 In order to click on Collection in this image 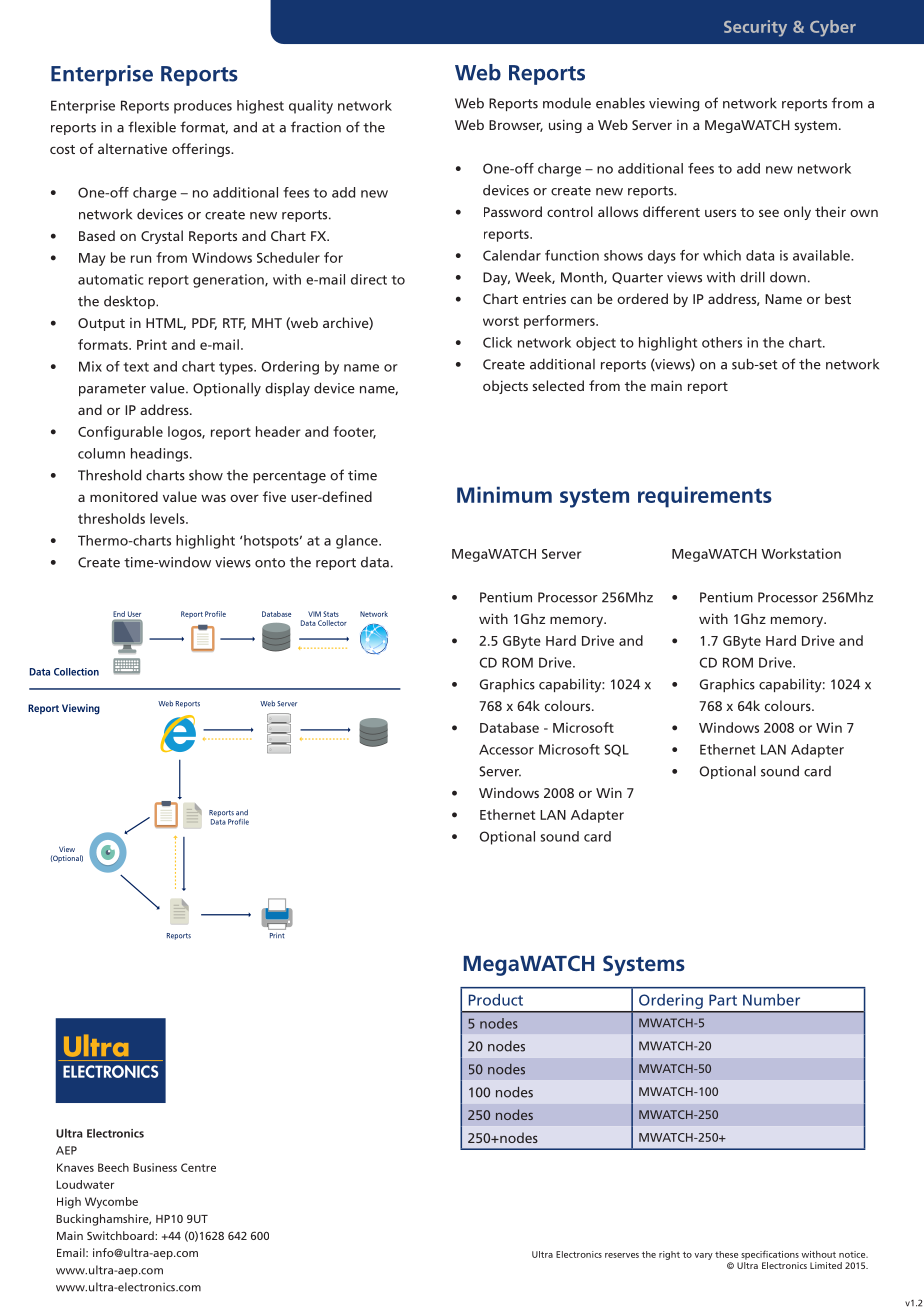, I will do `click(76, 672)`.
